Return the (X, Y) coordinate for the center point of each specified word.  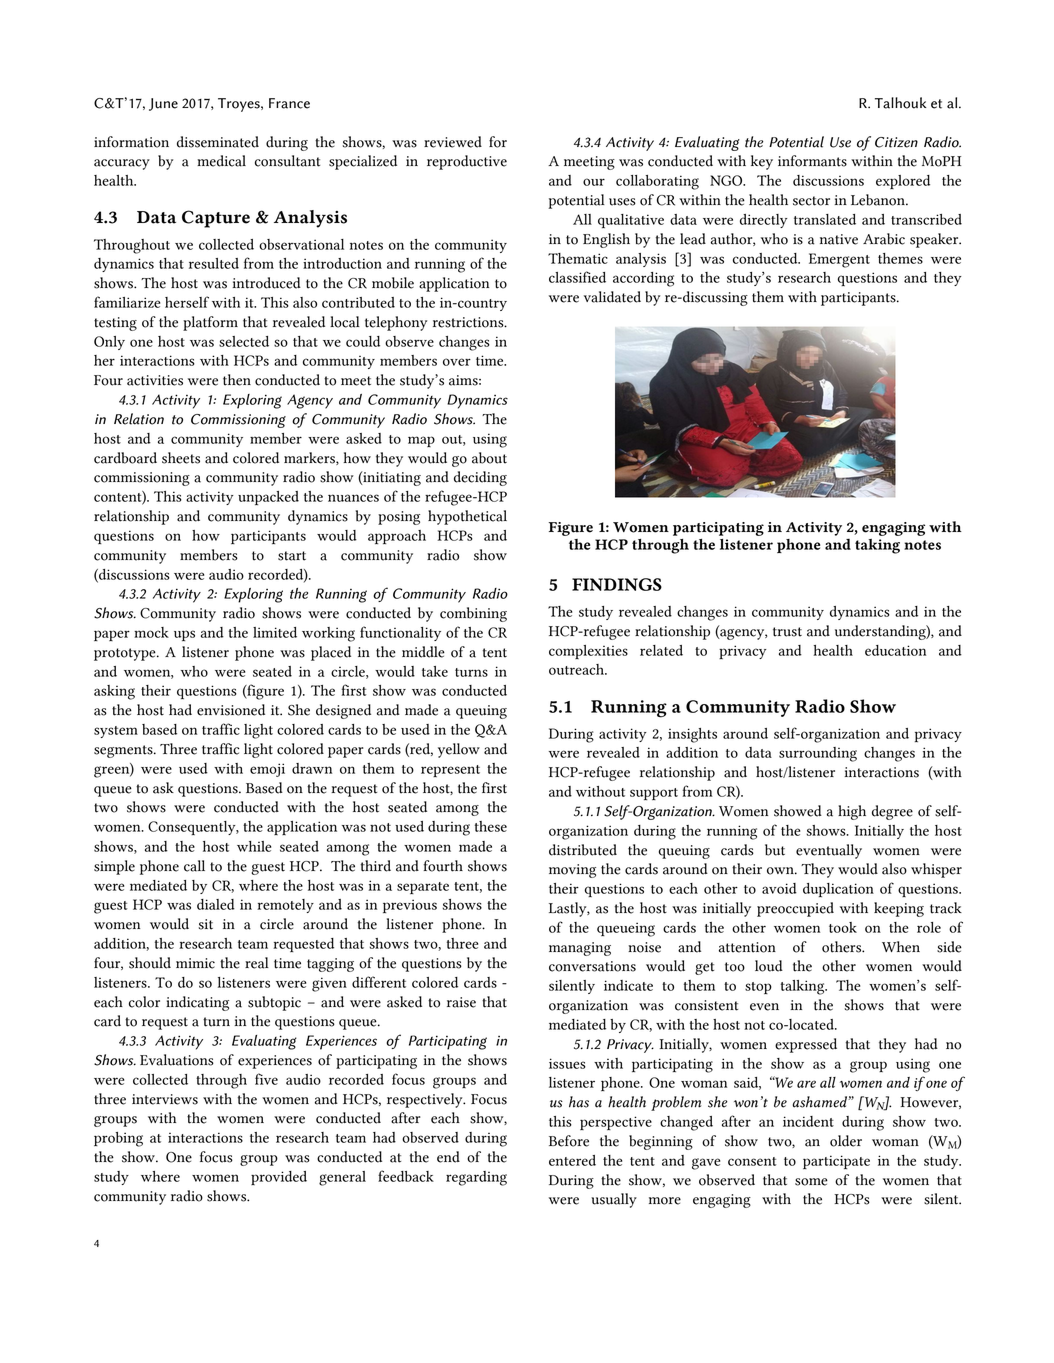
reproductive (467, 162)
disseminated (218, 142)
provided (279, 1178)
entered (572, 1160)
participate (836, 1162)
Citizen (896, 142)
